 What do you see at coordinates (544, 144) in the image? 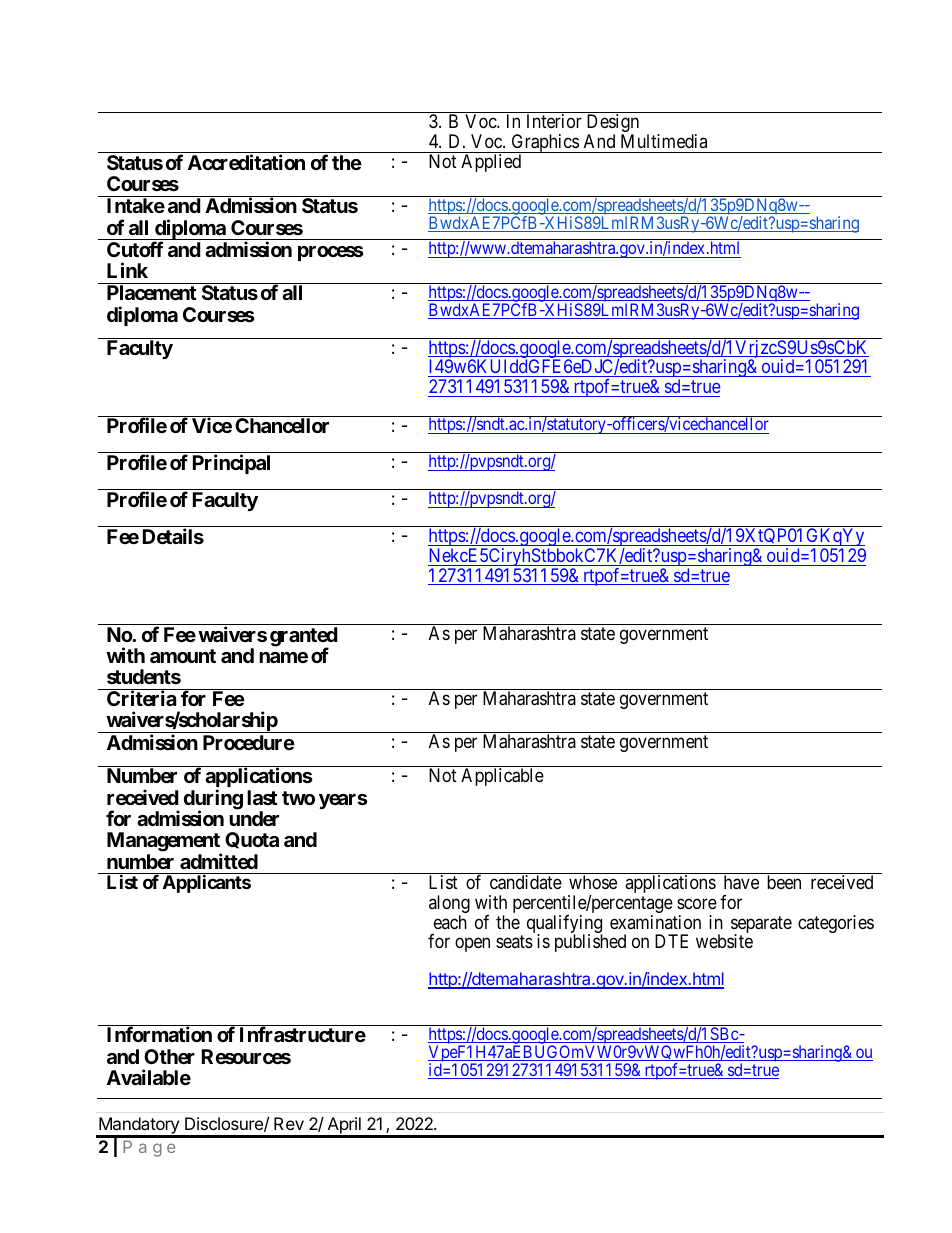
I see `Graphics` at bounding box center [544, 144].
